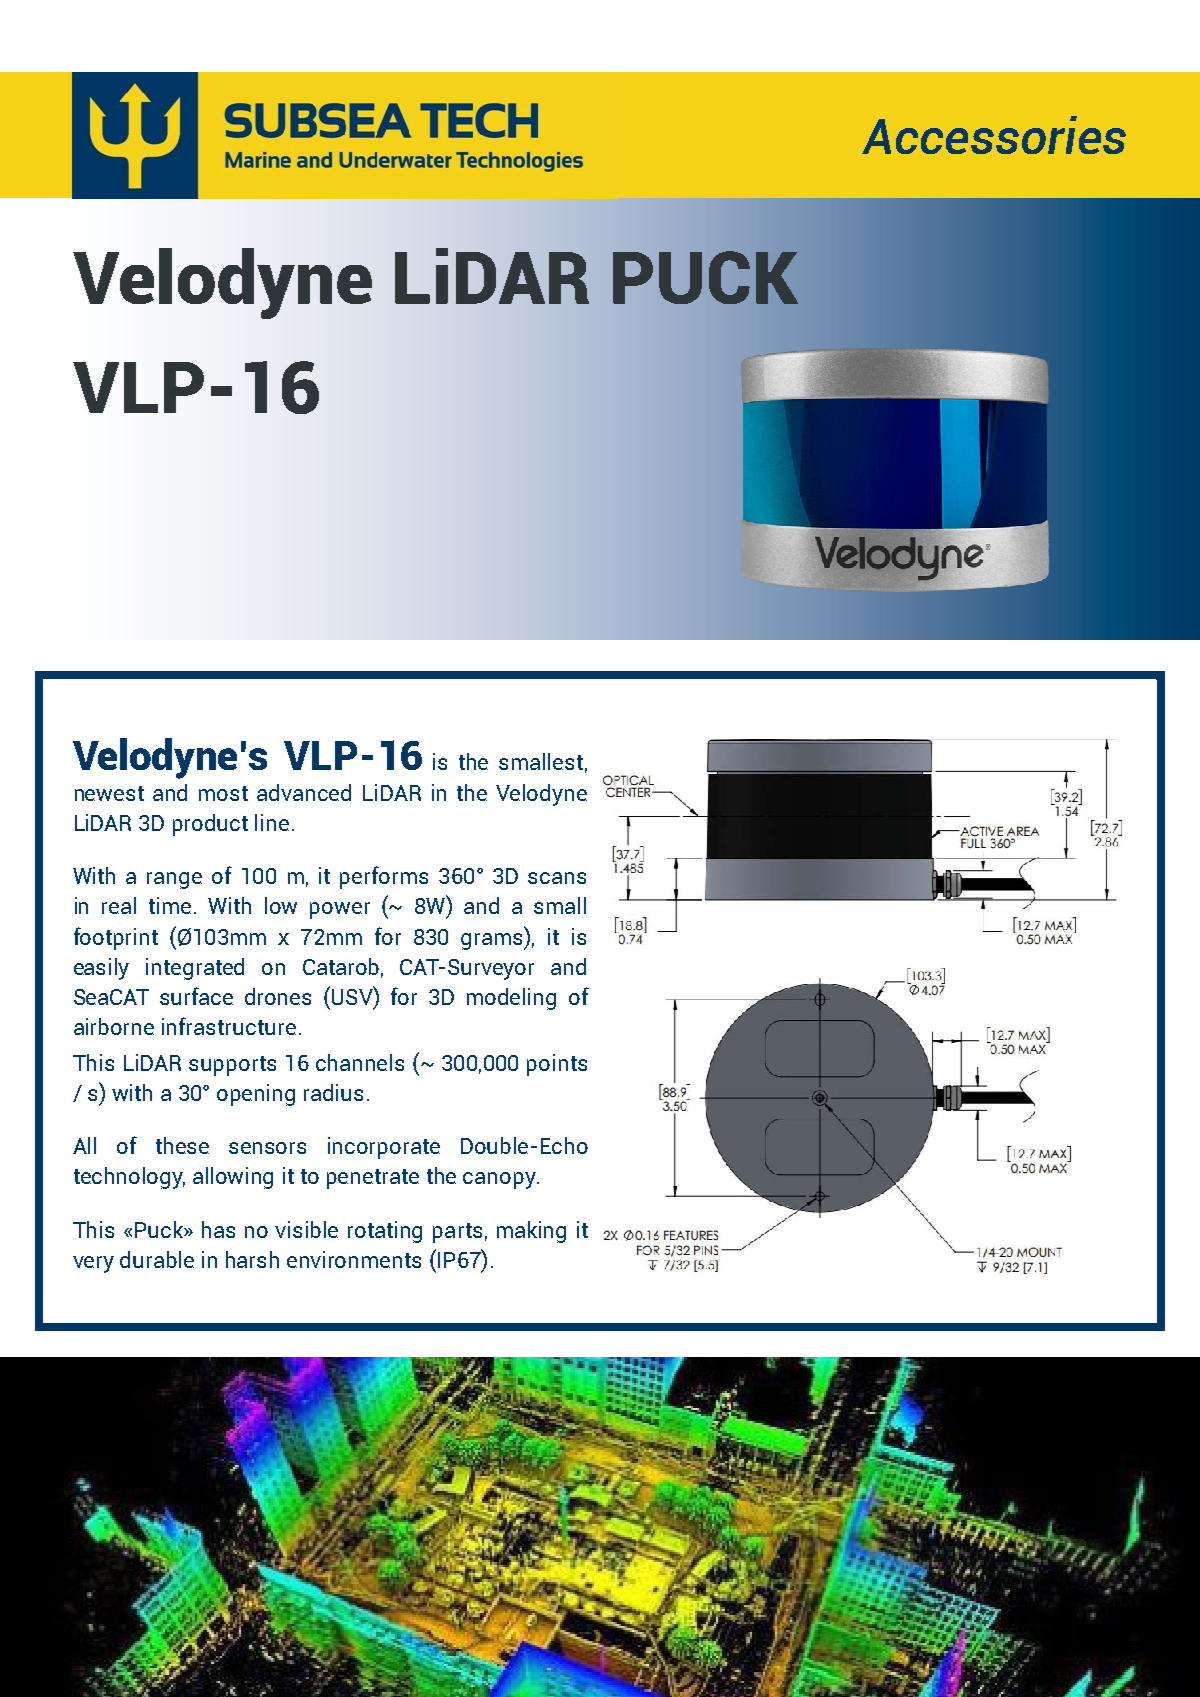 The height and width of the screenshot is (1697, 1200). I want to click on advanced, so click(304, 792).
